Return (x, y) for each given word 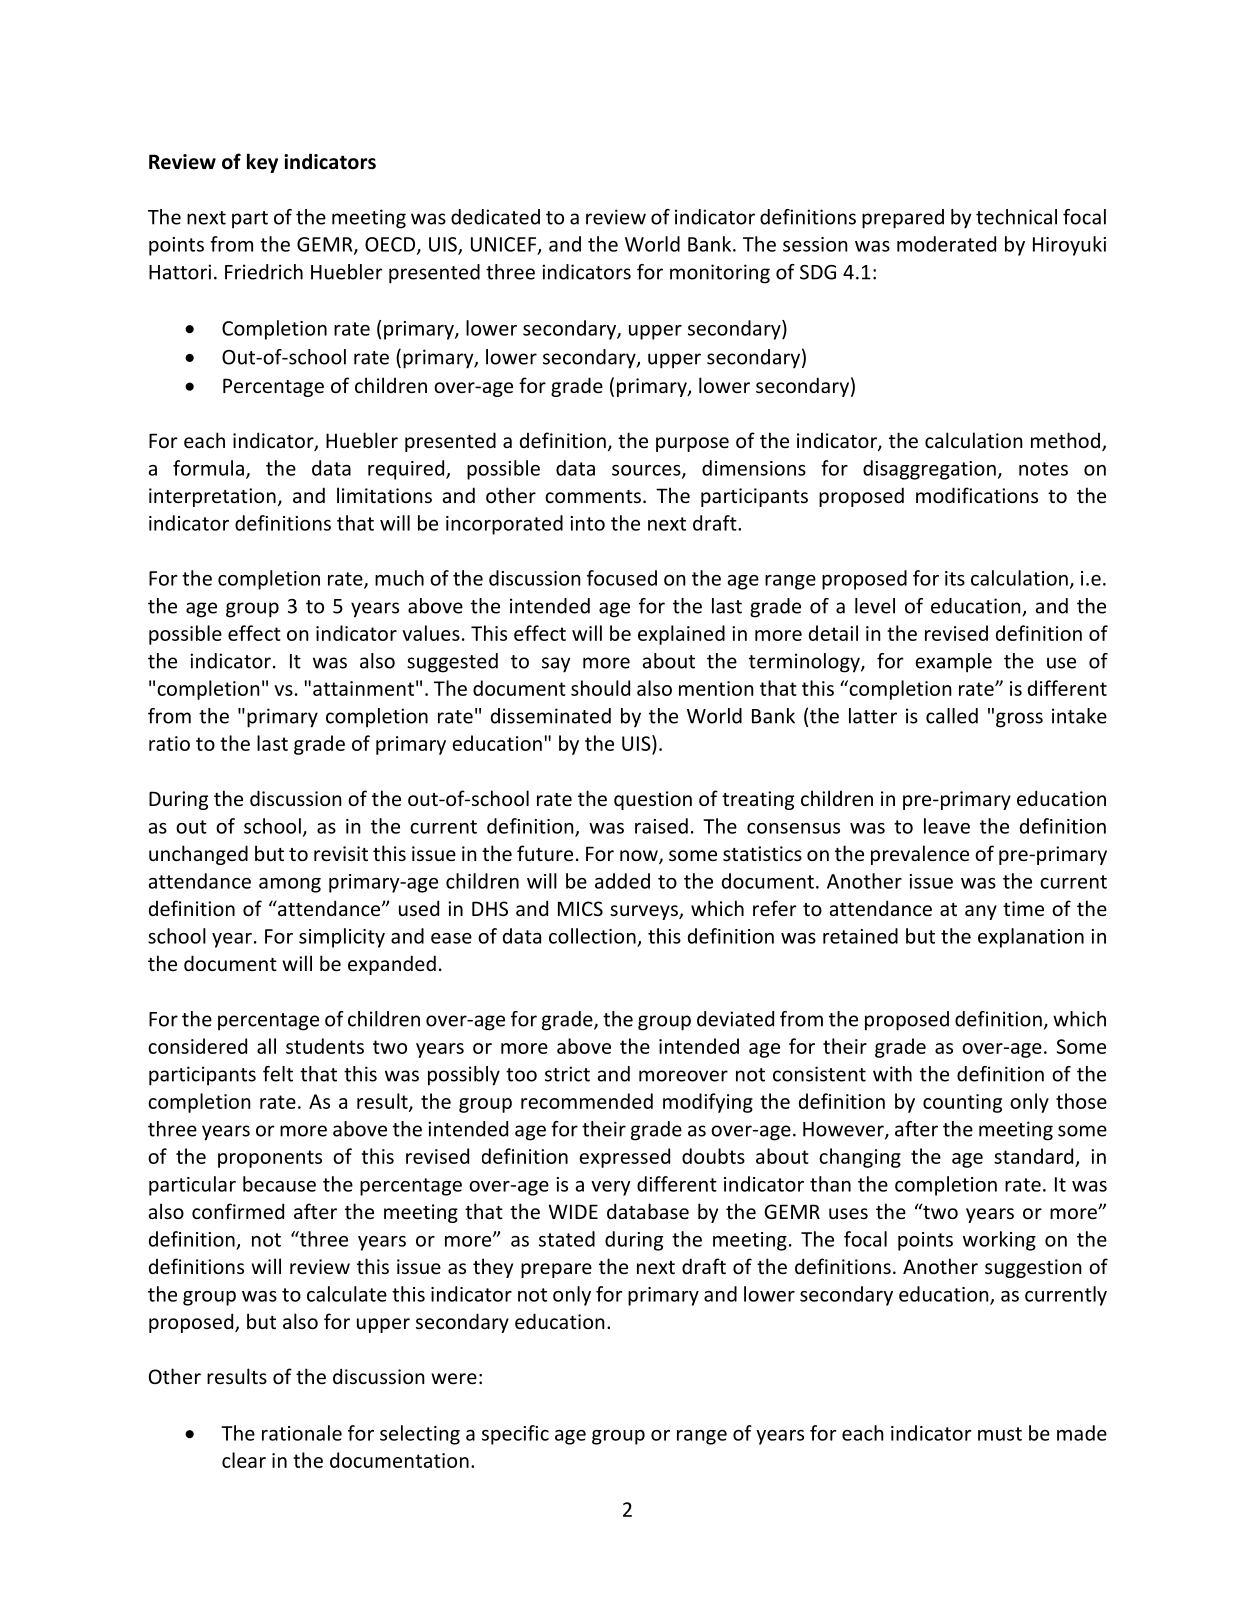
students (325, 1046)
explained (681, 635)
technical (1016, 217)
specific (515, 1435)
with (892, 1074)
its (955, 578)
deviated (735, 1019)
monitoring (720, 274)
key (262, 163)
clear (244, 1460)
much (399, 578)
